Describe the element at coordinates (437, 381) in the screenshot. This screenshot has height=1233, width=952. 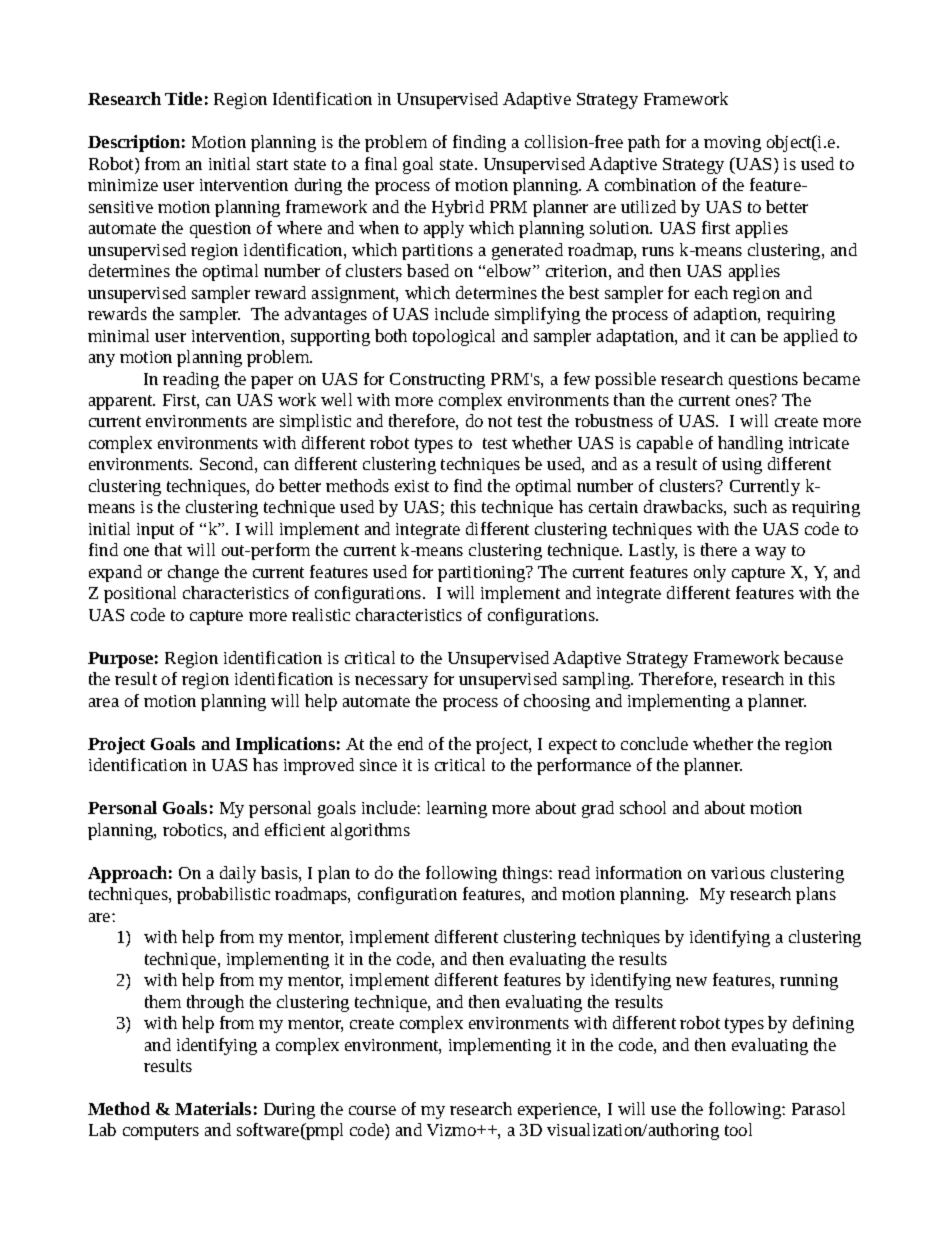
I see `Constructing` at that location.
